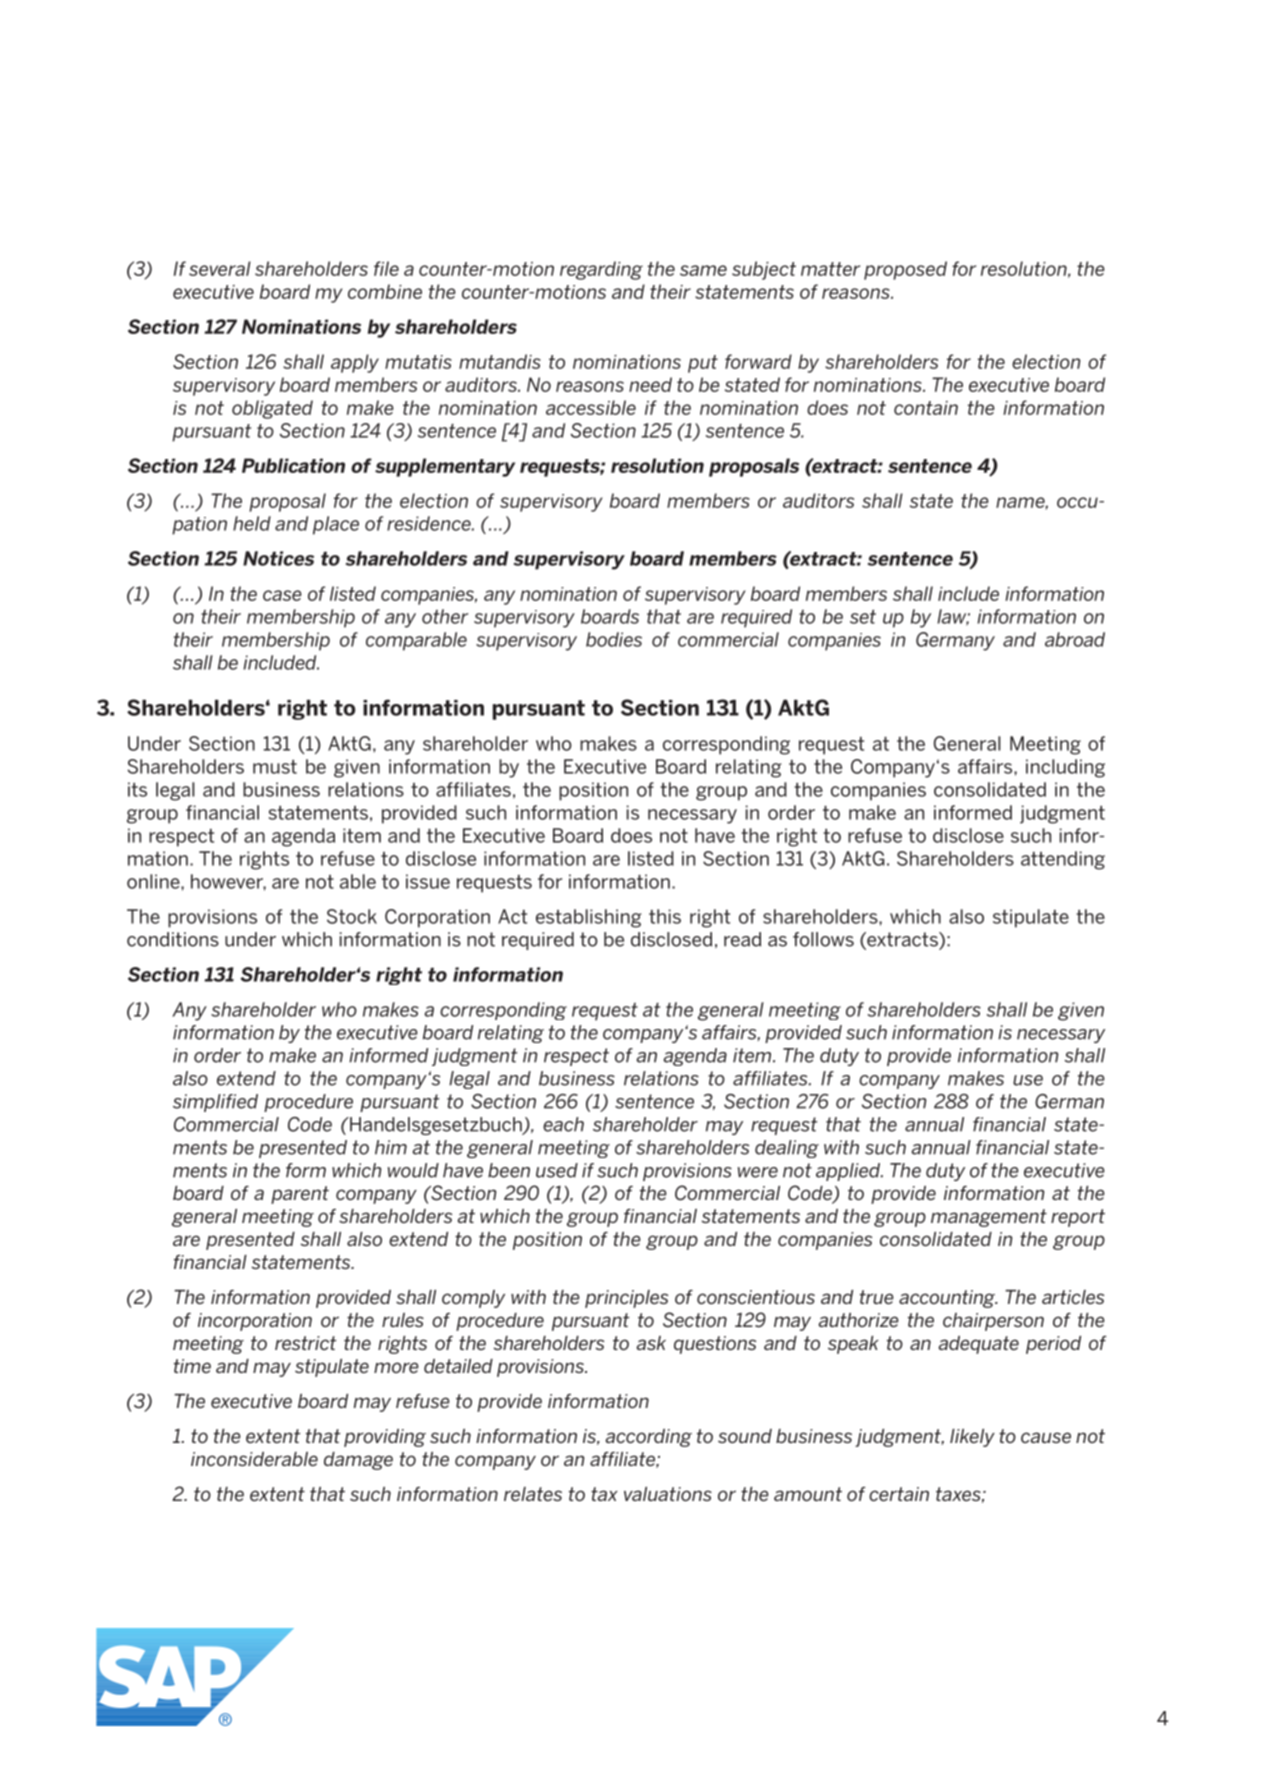 The width and height of the document is (1265, 1790). I want to click on bodies, so click(614, 639).
